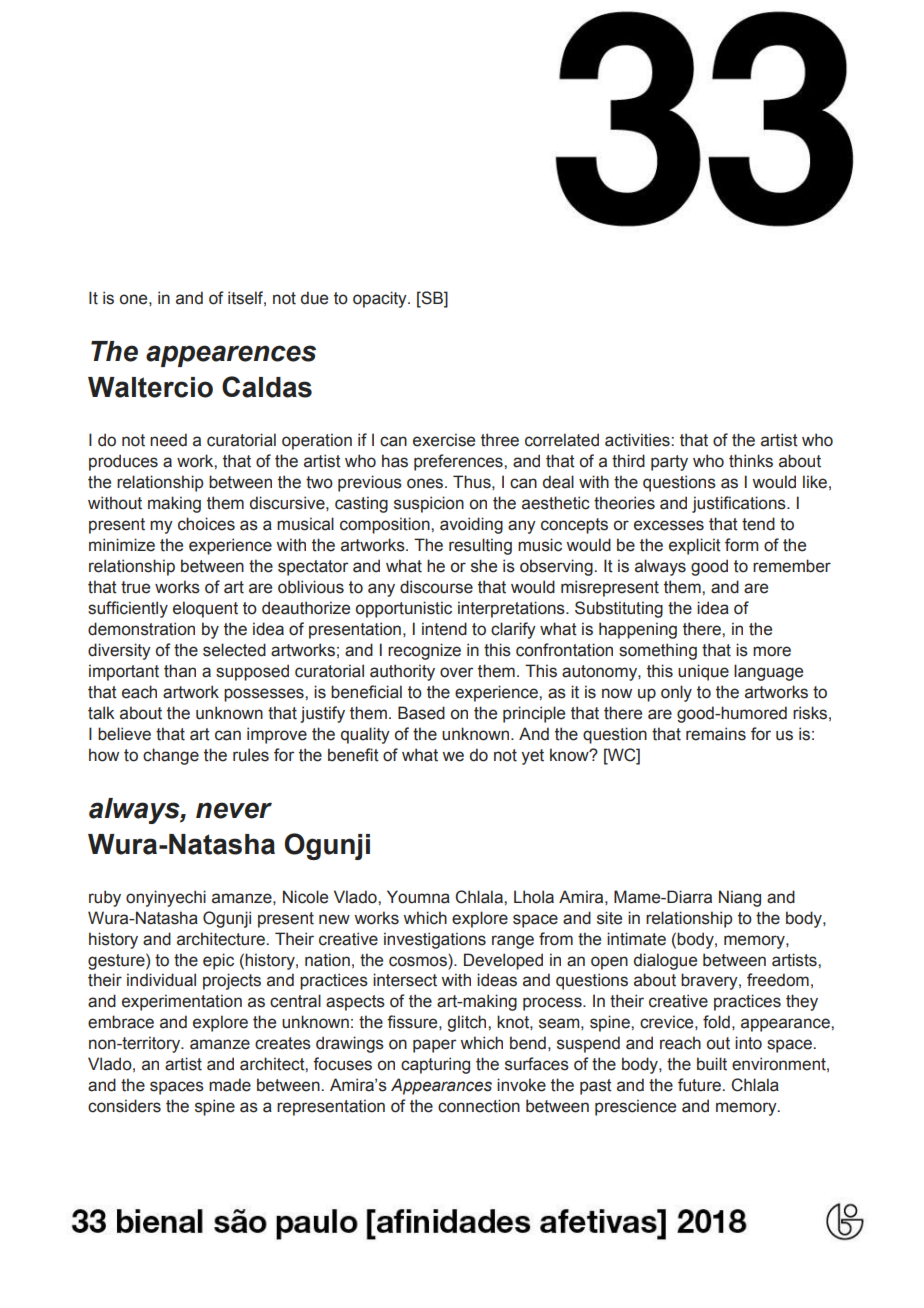 The width and height of the page is (924, 1308). What do you see at coordinates (638, 440) in the page?
I see `activities` at bounding box center [638, 440].
